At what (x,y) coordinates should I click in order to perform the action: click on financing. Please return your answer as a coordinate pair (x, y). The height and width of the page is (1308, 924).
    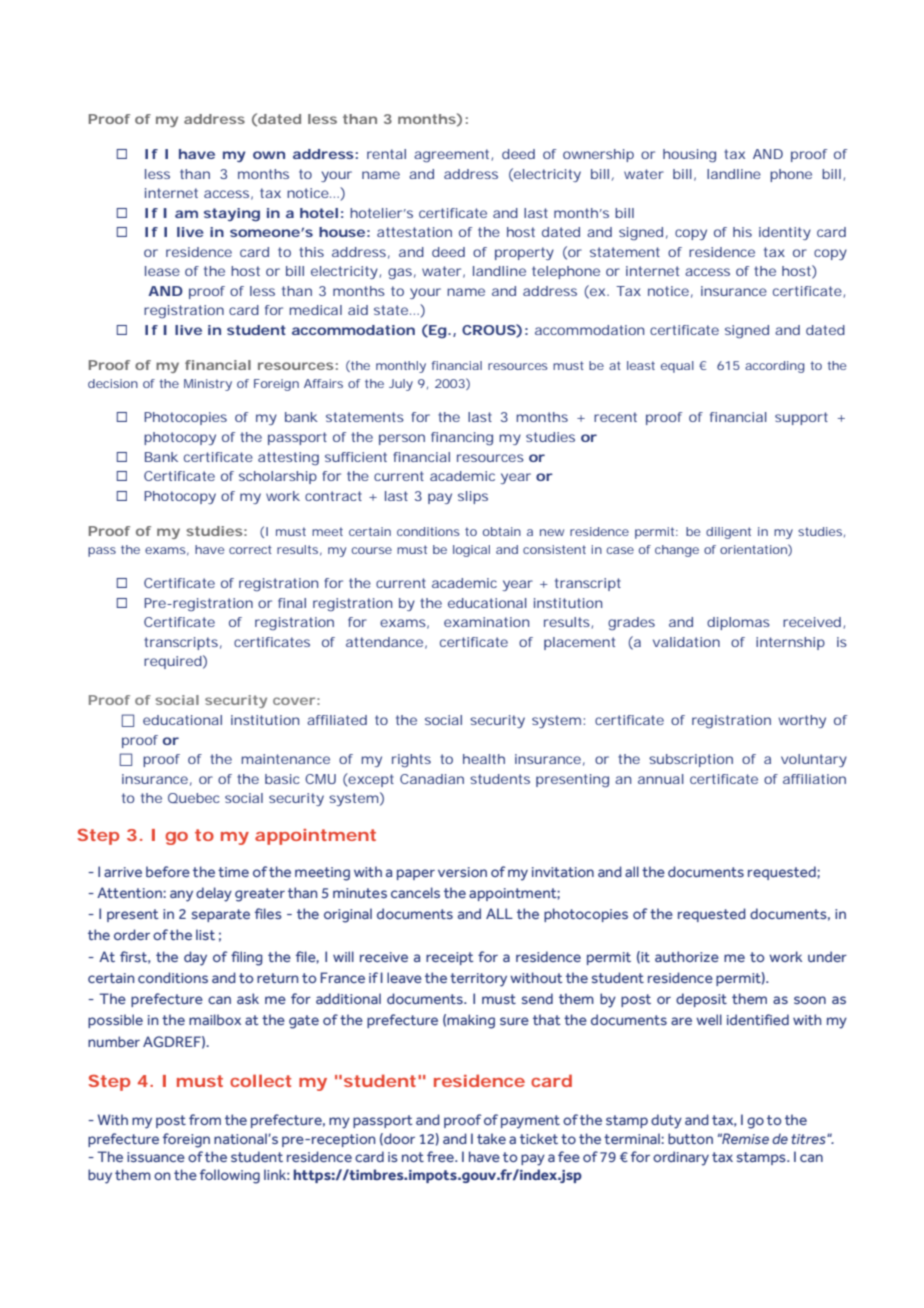
    Looking at the image, I should click on (462, 439).
